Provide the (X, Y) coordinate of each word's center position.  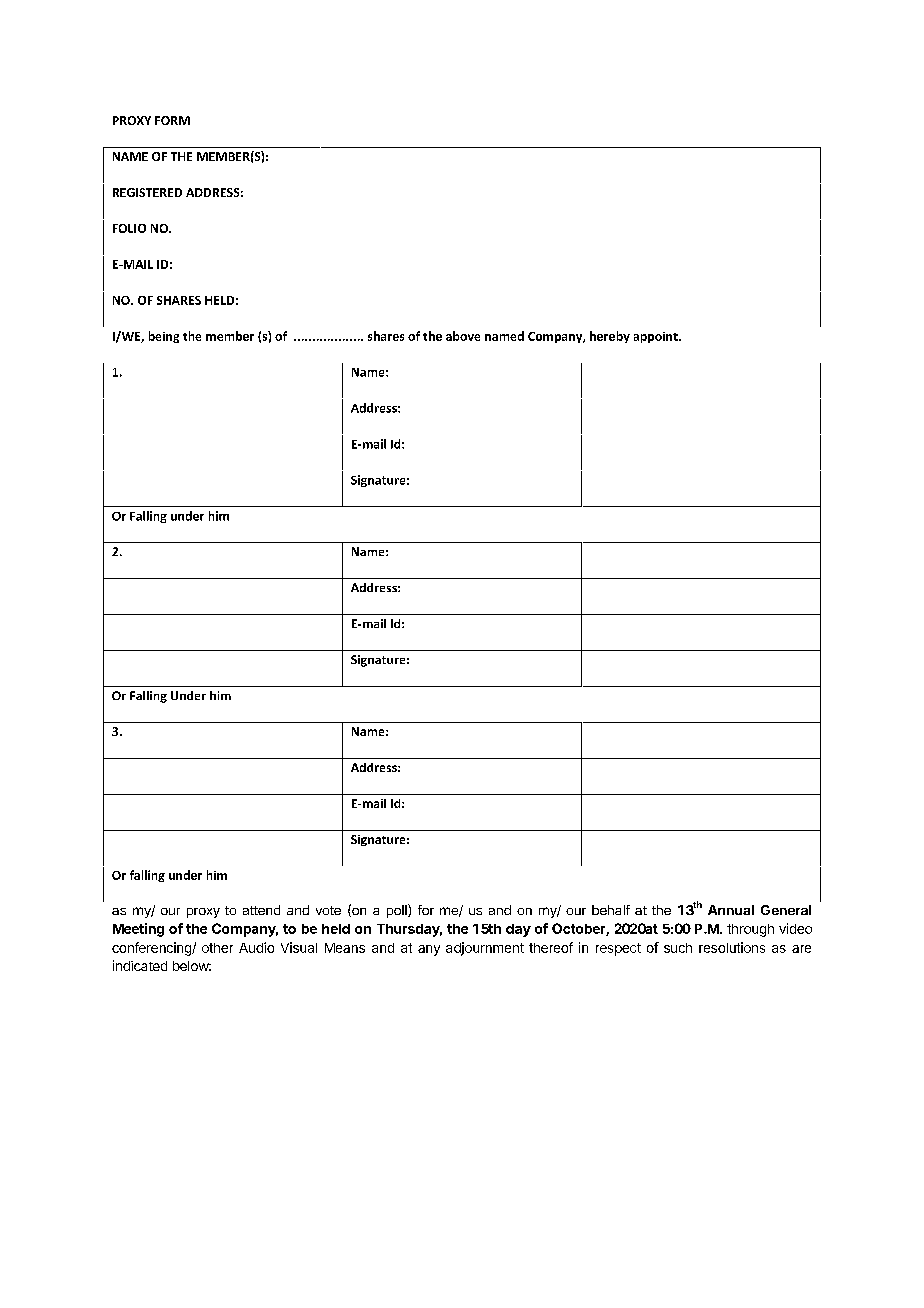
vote (328, 910)
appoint (657, 337)
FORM (172, 120)
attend (261, 910)
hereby (610, 337)
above (463, 336)
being (164, 337)
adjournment (485, 949)
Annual (731, 910)
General (786, 910)
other (217, 948)
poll (398, 911)
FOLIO (129, 228)
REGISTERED (147, 192)
